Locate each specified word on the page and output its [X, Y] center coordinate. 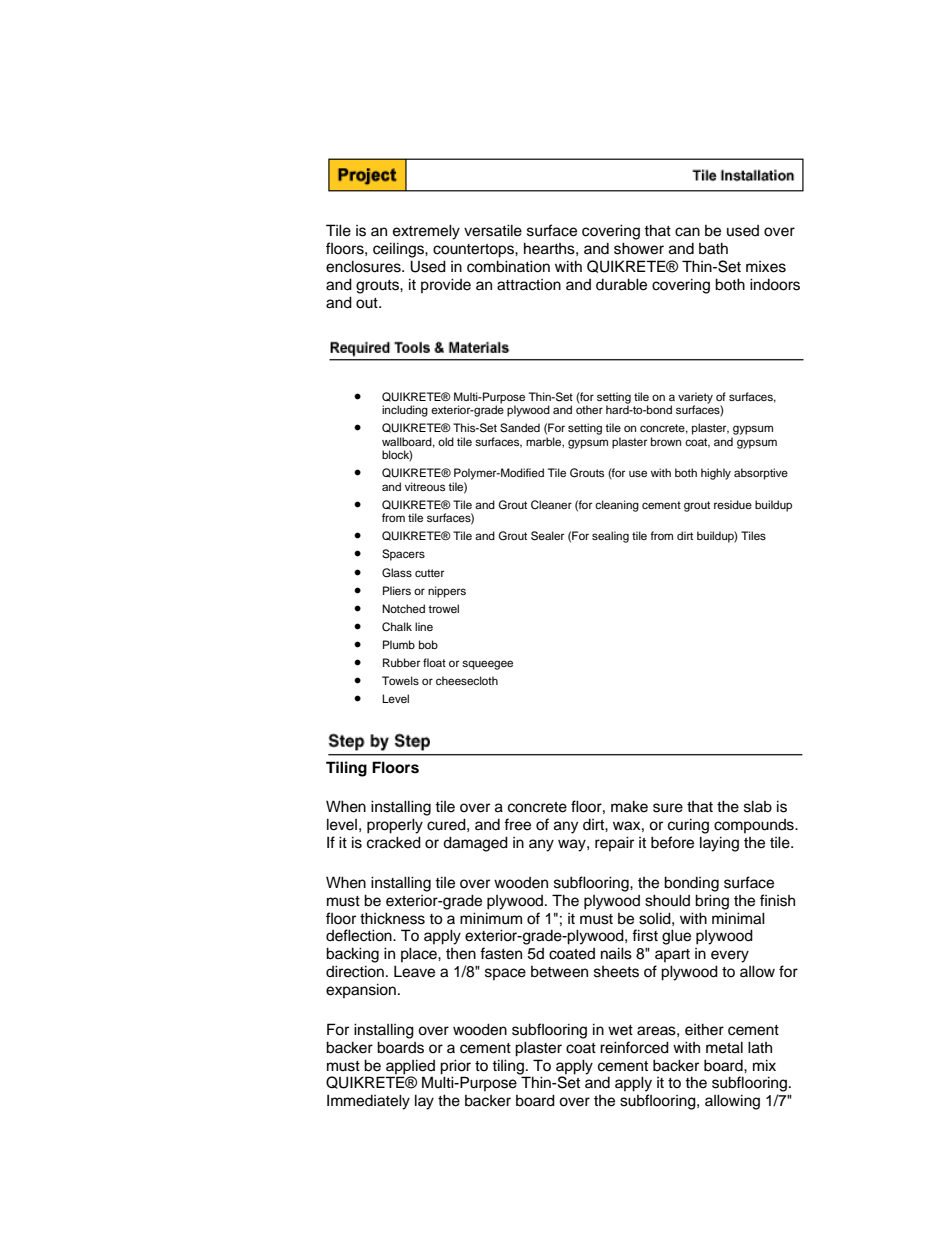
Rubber [401, 662]
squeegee [487, 665]
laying [719, 844]
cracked [394, 842]
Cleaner [551, 505]
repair [614, 843]
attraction [529, 285]
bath [713, 248]
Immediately [368, 1102]
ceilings [399, 250]
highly [716, 474]
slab [758, 806]
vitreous [425, 486]
